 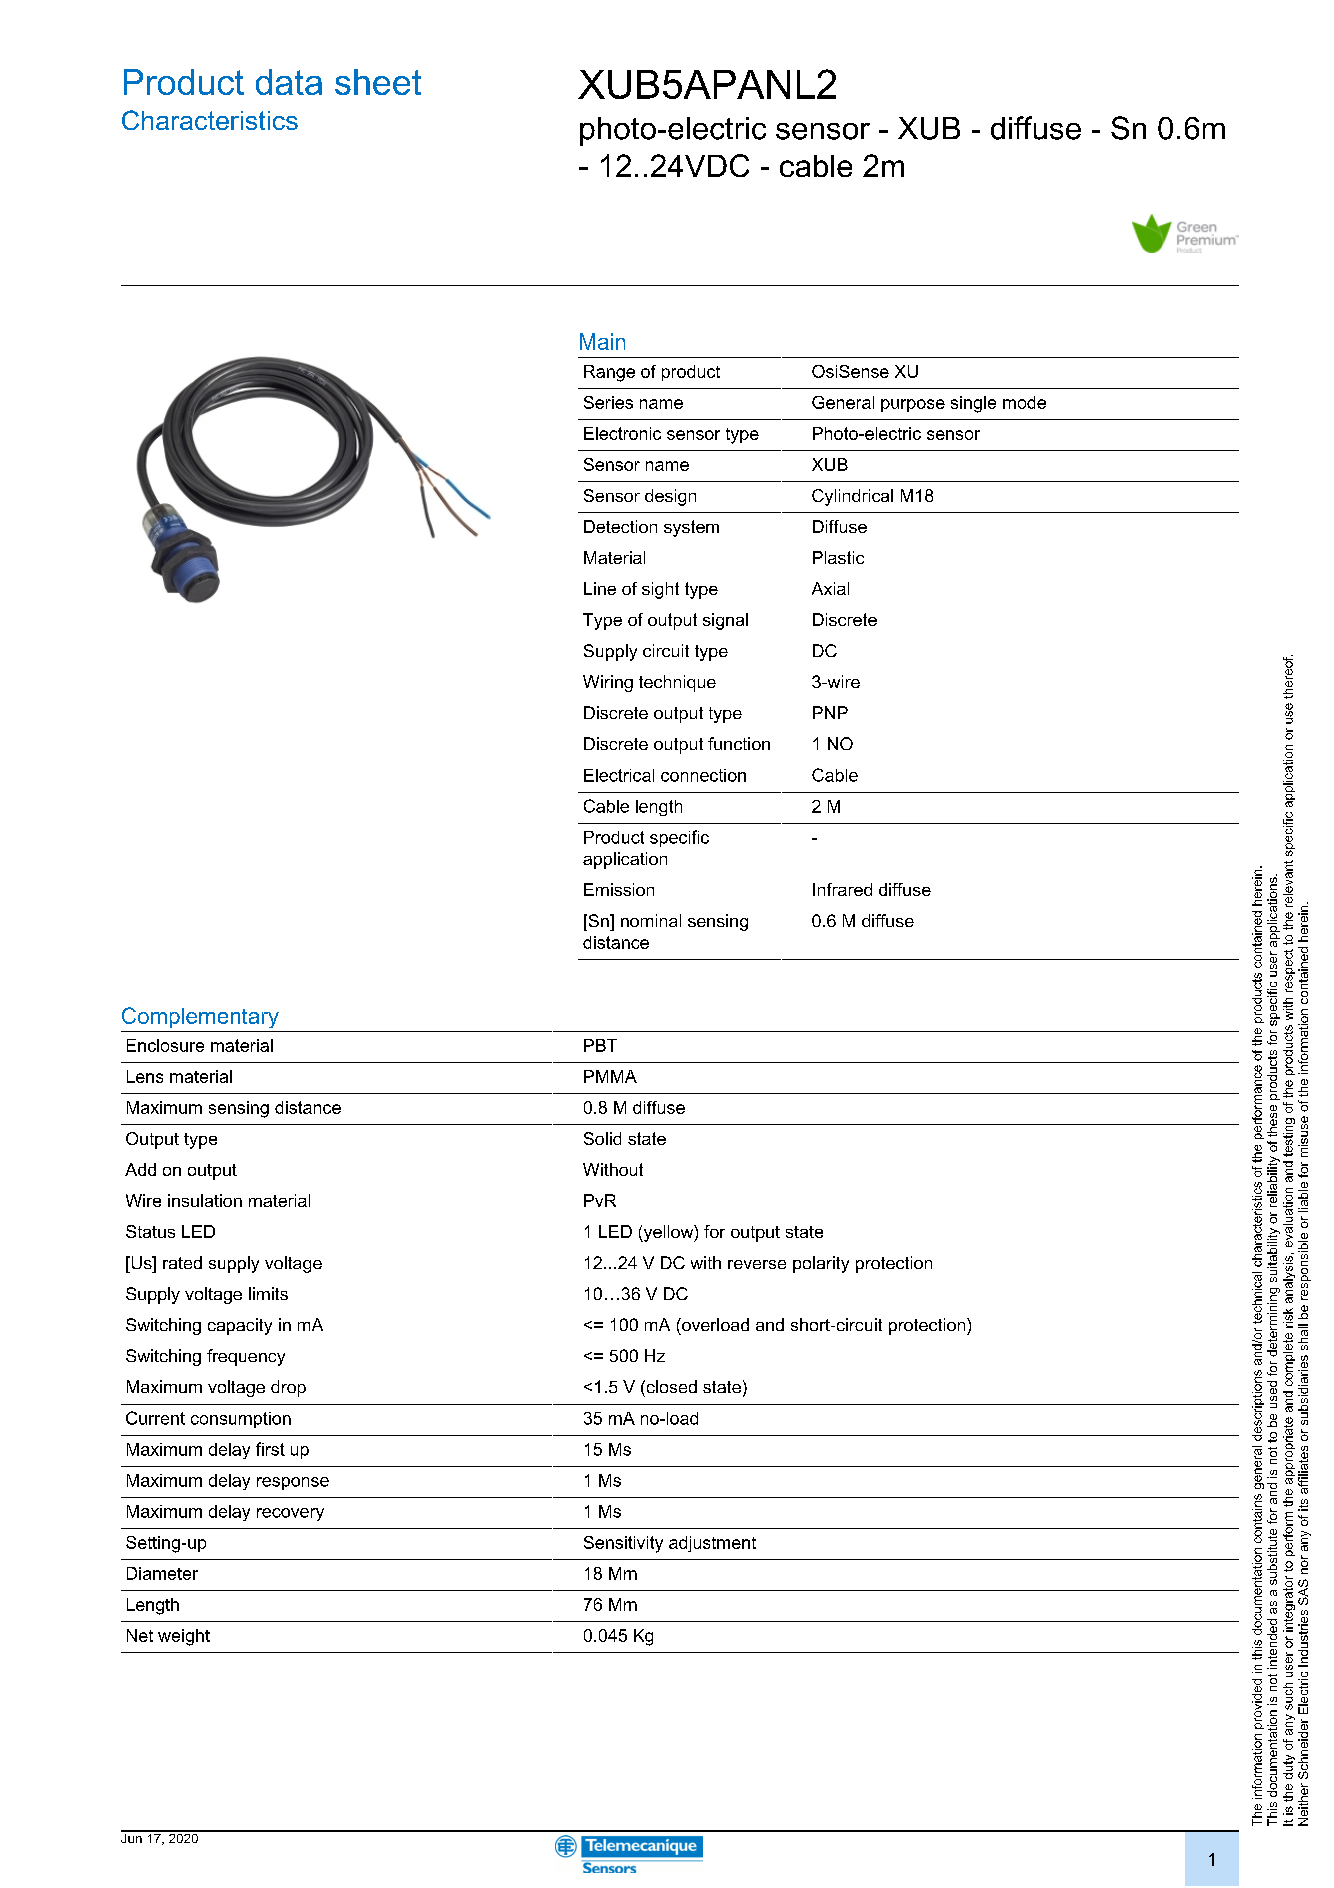 I want to click on Infrared, so click(x=842, y=889).
